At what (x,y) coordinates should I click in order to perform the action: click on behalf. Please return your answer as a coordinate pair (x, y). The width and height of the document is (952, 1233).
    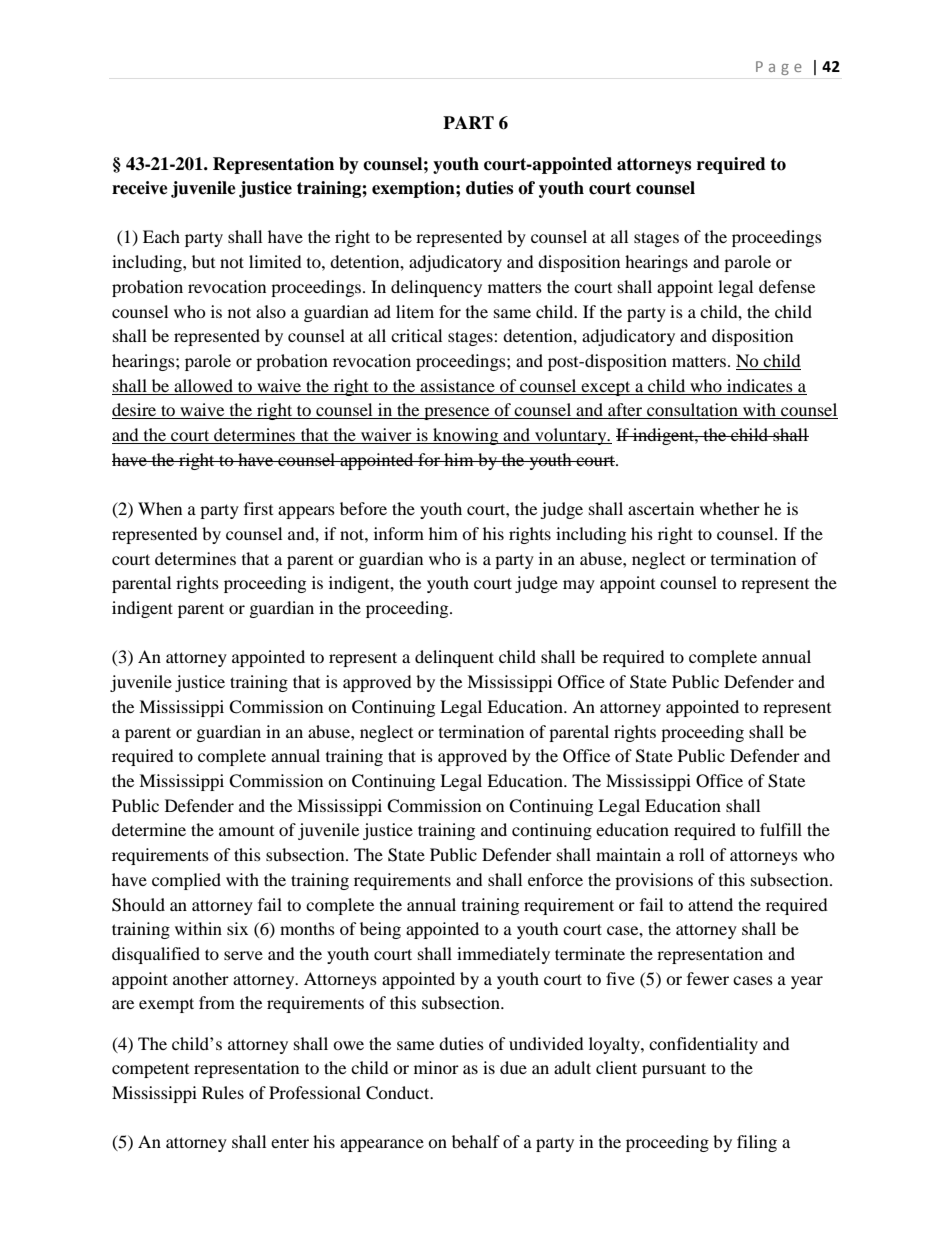
    Looking at the image, I should click on (476, 1141).
